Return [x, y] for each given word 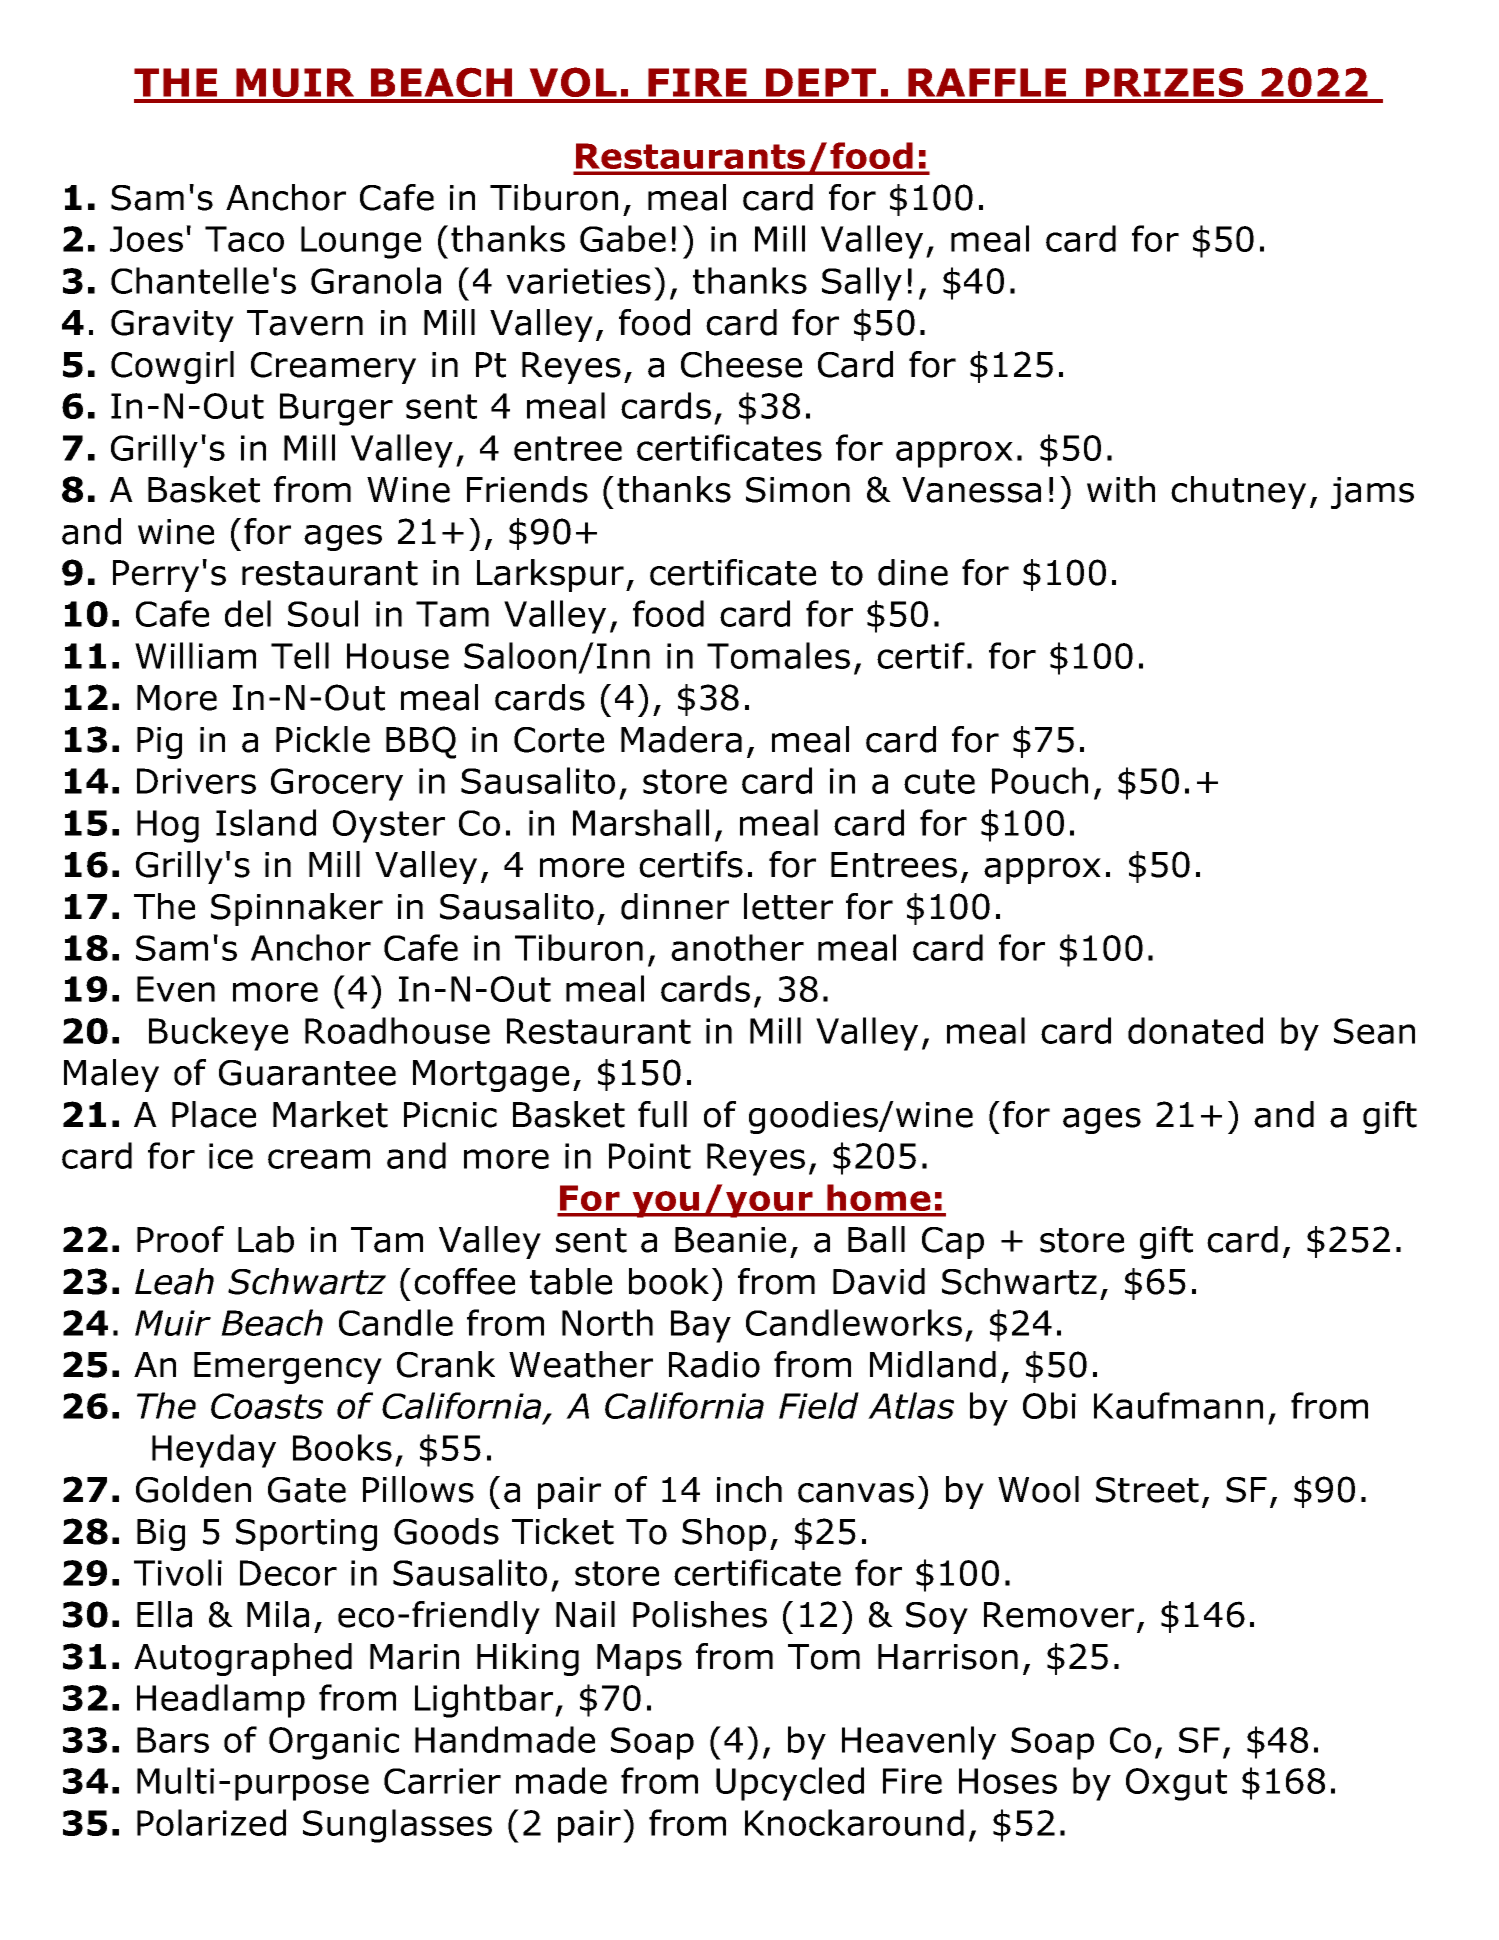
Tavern [305, 323]
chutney [1238, 492]
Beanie [730, 1240]
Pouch [1040, 780]
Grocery [337, 784]
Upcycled [790, 1784]
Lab [266, 1239]
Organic [334, 1743]
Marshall [641, 822]
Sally [862, 284]
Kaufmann [1178, 1405]
